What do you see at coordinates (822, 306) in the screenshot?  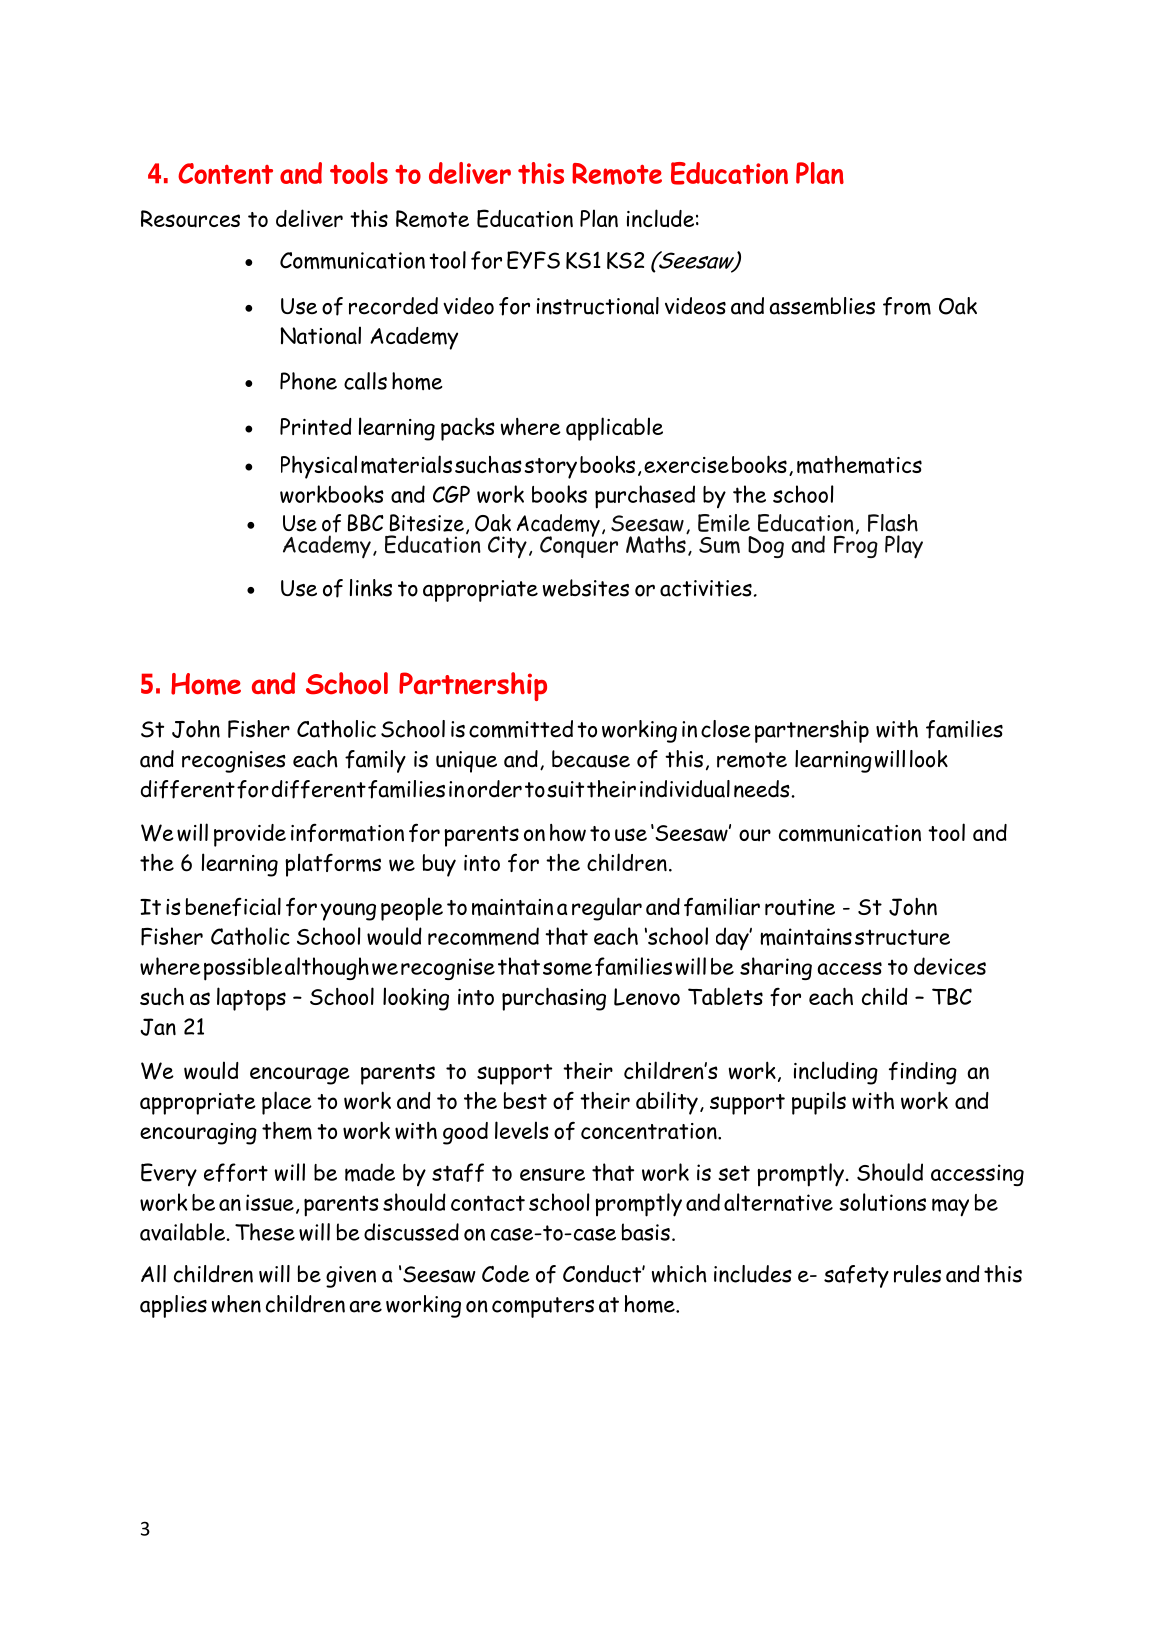 I see `assemblies` at bounding box center [822, 306].
